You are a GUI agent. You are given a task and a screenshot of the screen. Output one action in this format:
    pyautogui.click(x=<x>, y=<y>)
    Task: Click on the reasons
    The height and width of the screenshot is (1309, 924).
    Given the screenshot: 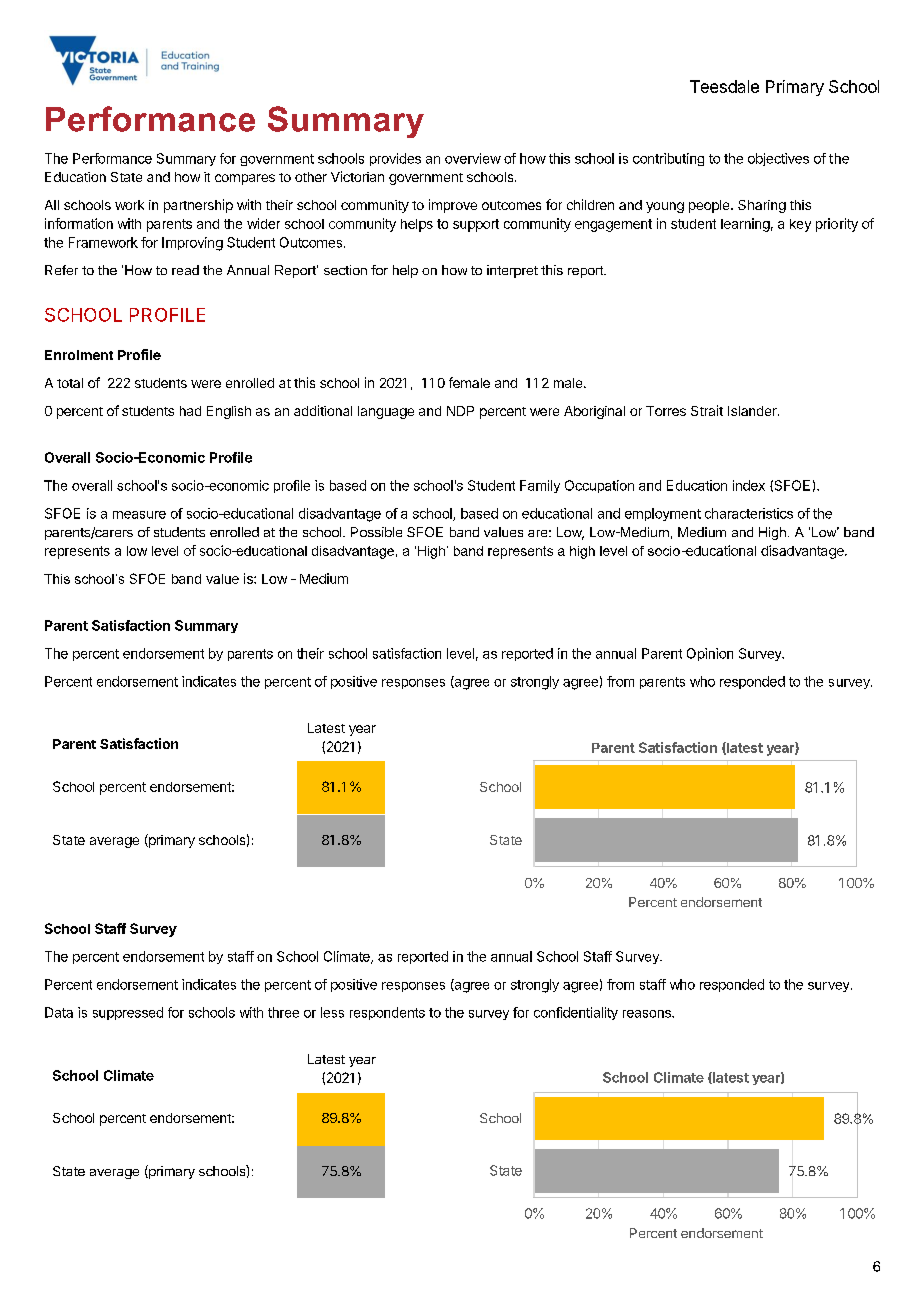 What is the action you would take?
    pyautogui.click(x=648, y=1014)
